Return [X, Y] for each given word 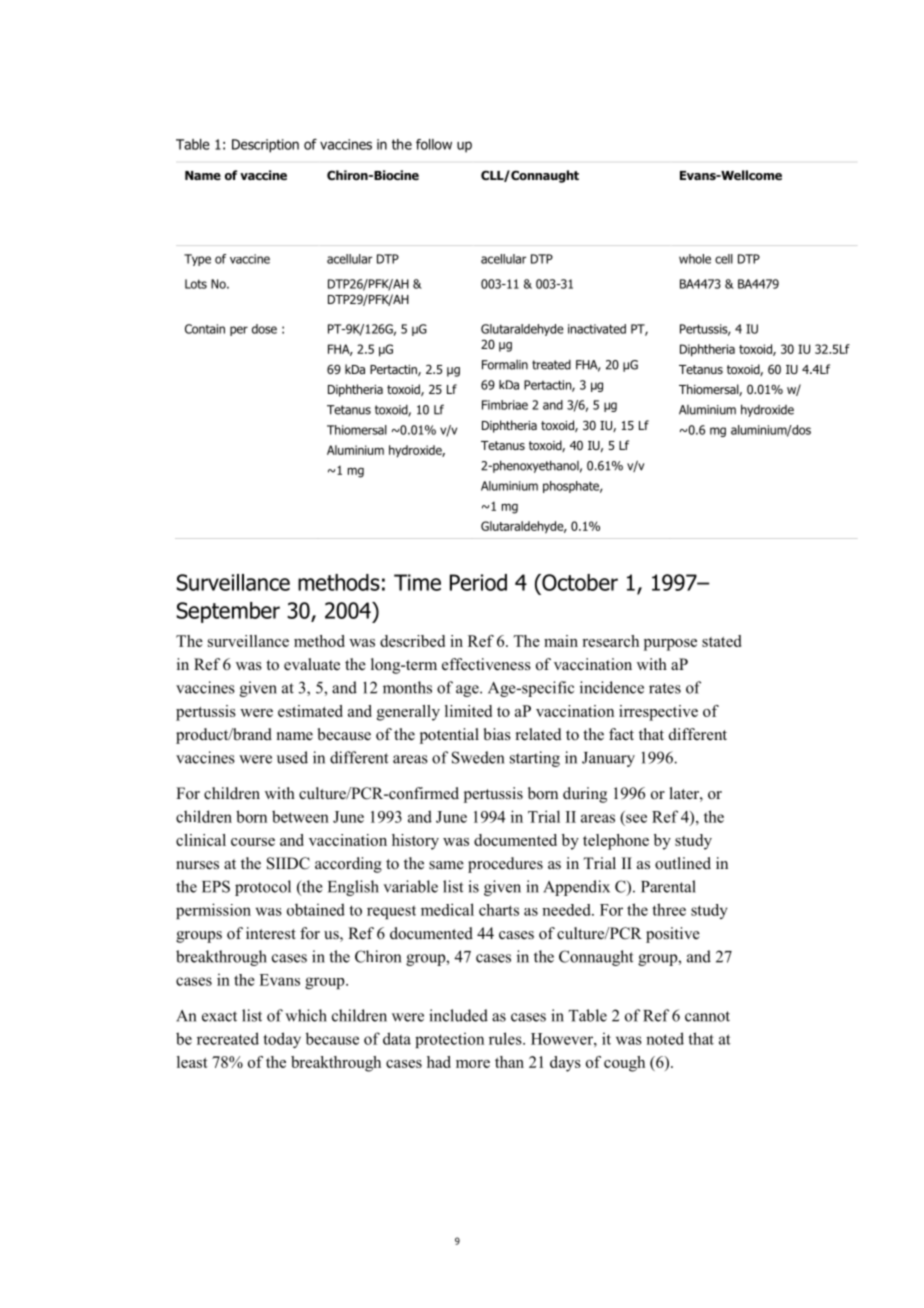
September [228, 612]
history [415, 842]
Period [478, 582]
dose [264, 329]
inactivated [597, 329]
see [636, 818]
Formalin [505, 365]
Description [265, 146]
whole [695, 259]
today [282, 1040]
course [253, 842]
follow [434, 144]
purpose [670, 645]
